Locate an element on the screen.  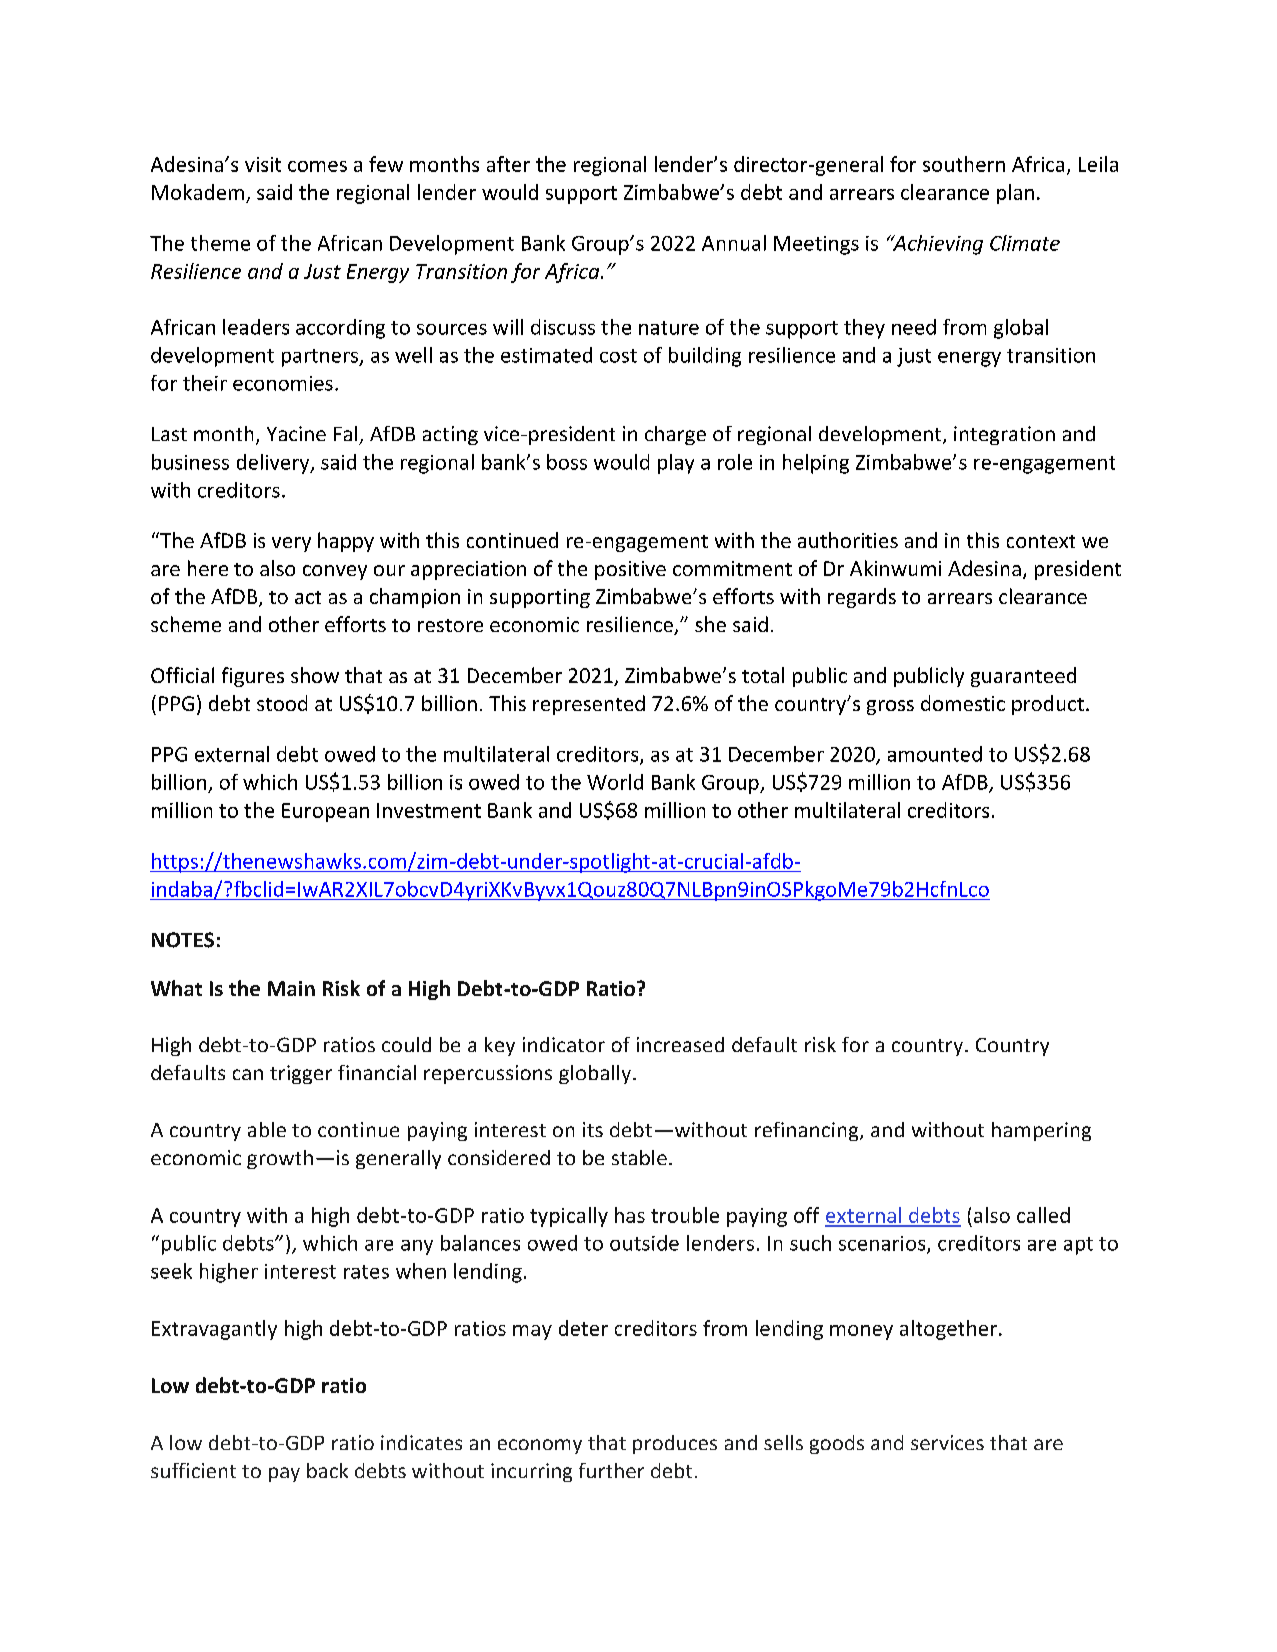
goods is located at coordinates (837, 1444).
